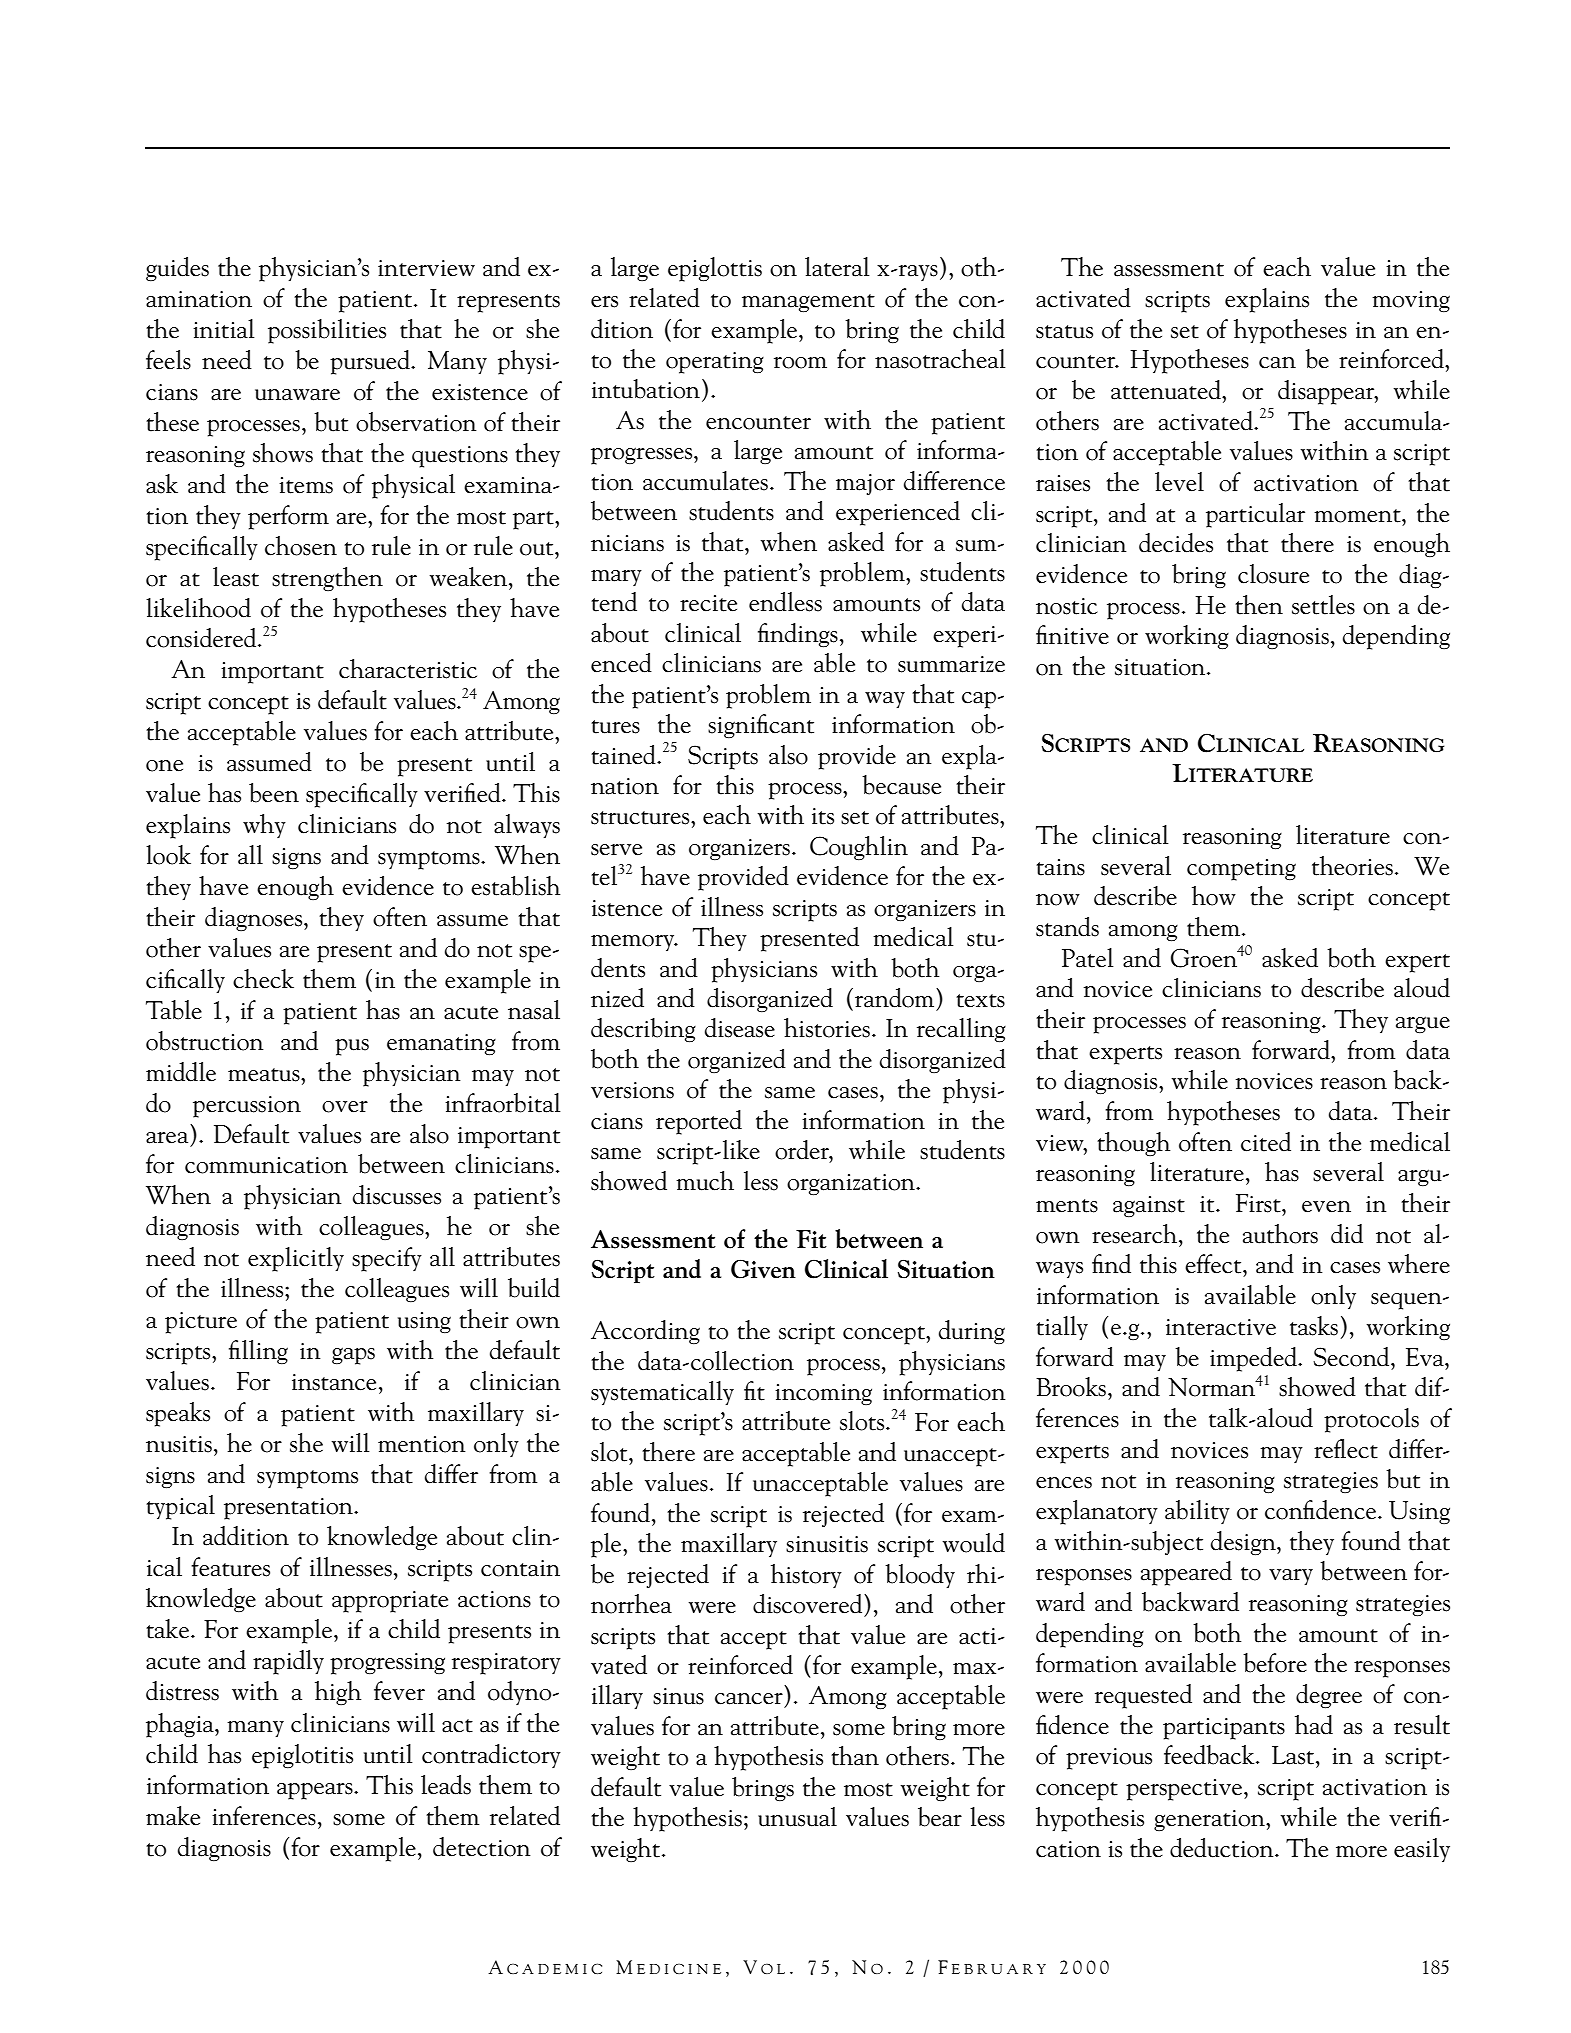 The width and height of the document is (1571, 2033). What do you see at coordinates (352, 1047) in the document?
I see `pus` at bounding box center [352, 1047].
